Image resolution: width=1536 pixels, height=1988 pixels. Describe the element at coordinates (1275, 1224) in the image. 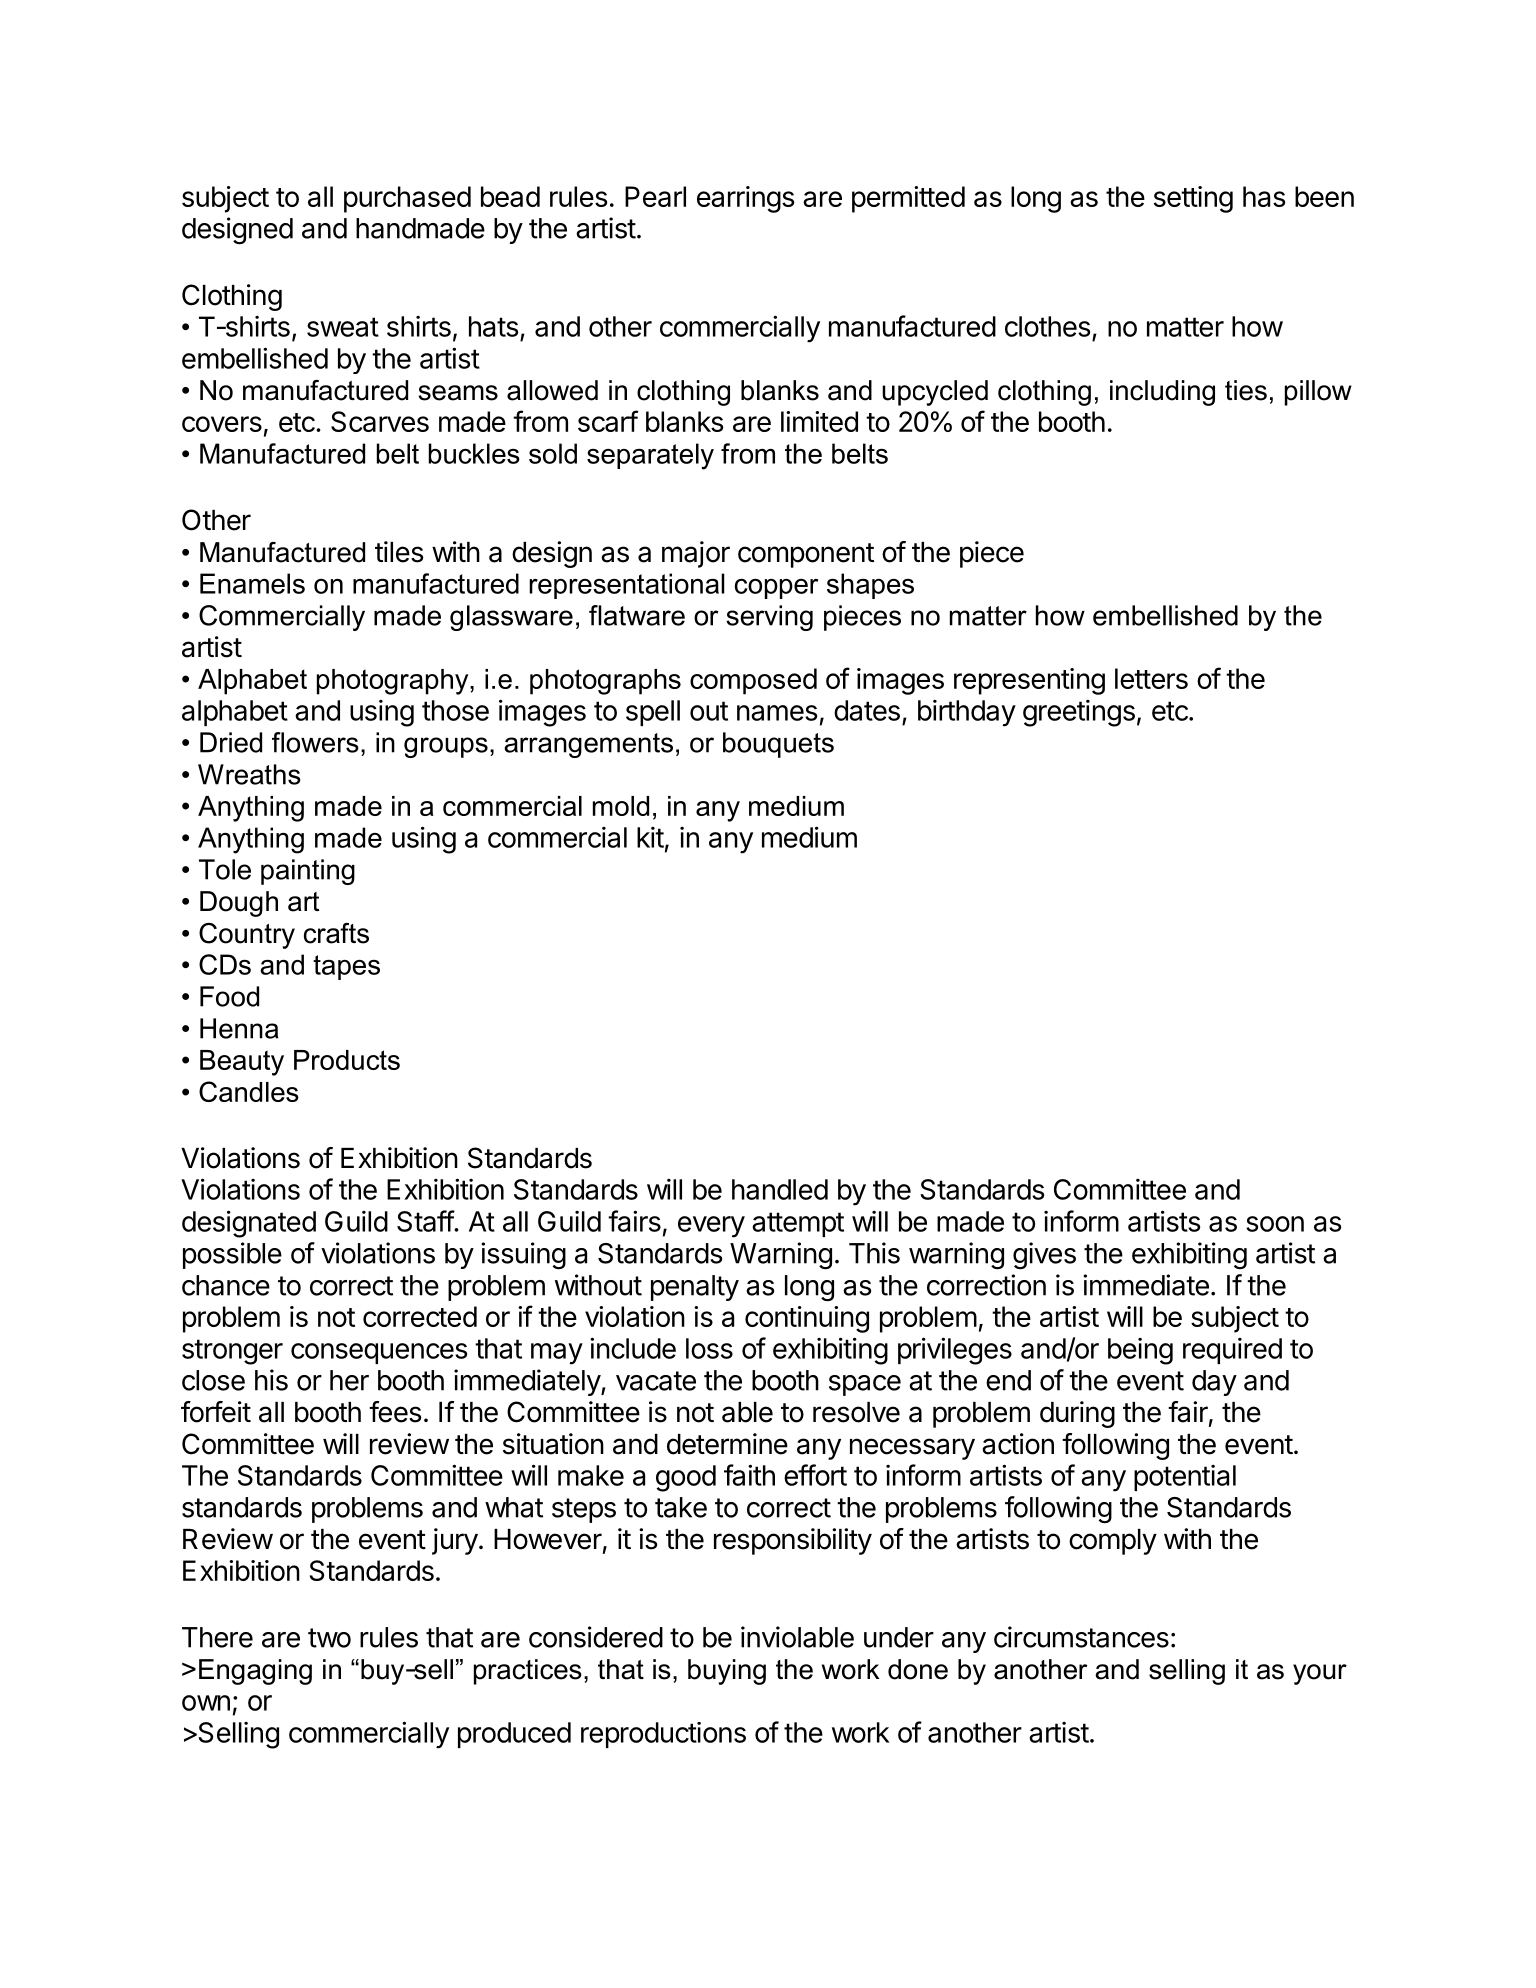

I see `soon` at that location.
